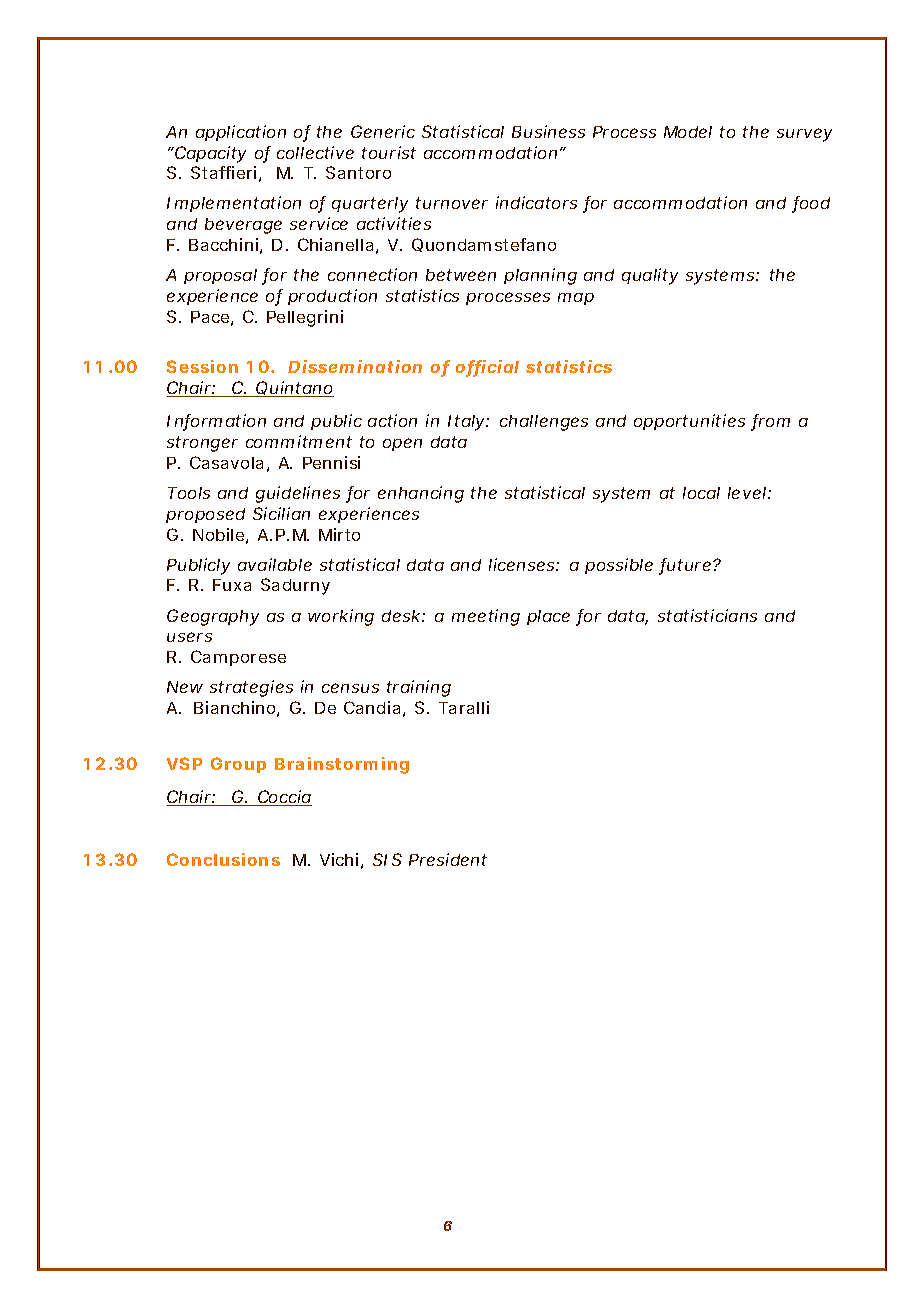  I want to click on Business, so click(548, 131).
